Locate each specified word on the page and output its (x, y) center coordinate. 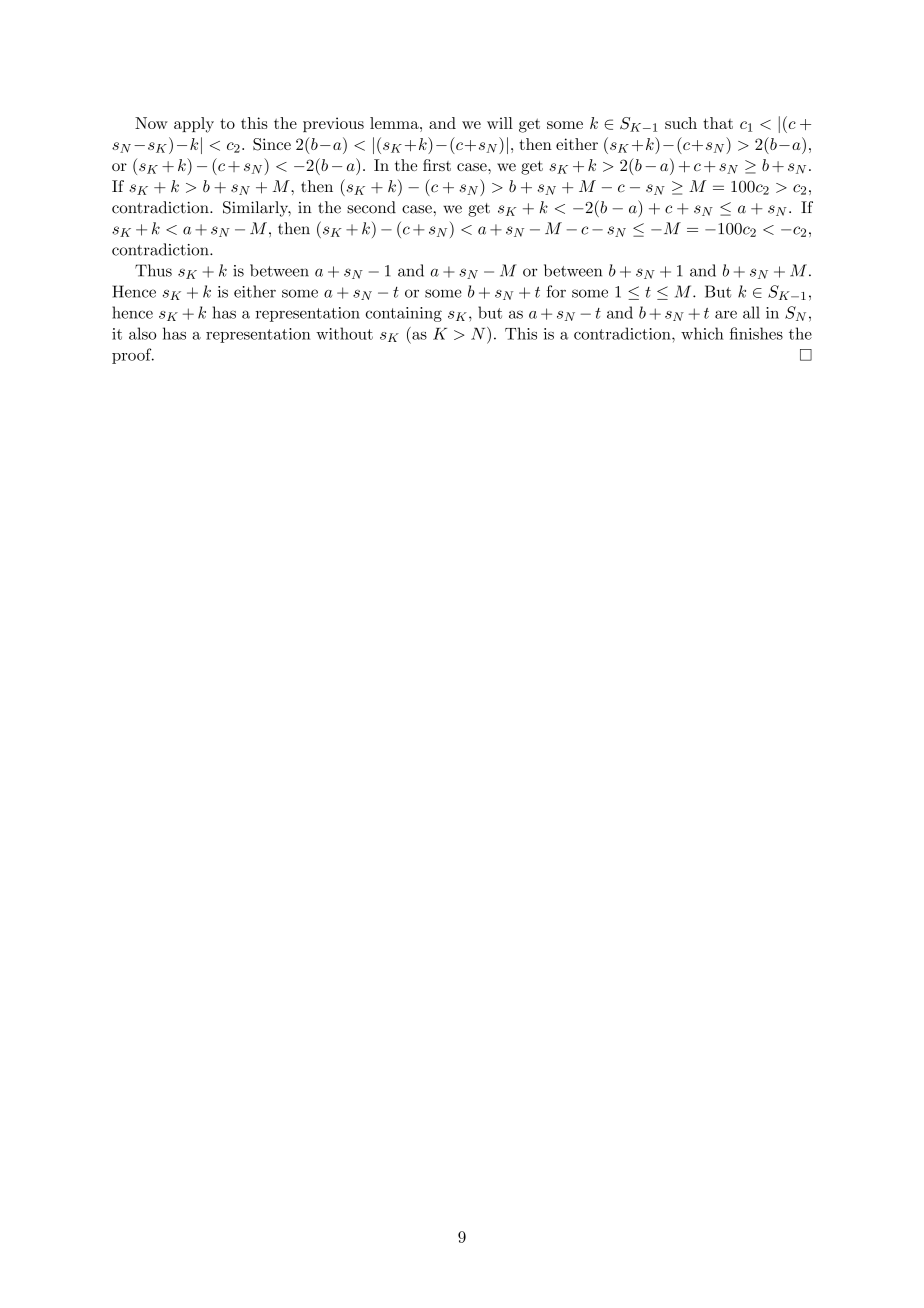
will (500, 123)
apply (194, 125)
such (681, 123)
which (702, 333)
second (371, 207)
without (344, 333)
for (556, 291)
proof (133, 356)
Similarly (257, 209)
